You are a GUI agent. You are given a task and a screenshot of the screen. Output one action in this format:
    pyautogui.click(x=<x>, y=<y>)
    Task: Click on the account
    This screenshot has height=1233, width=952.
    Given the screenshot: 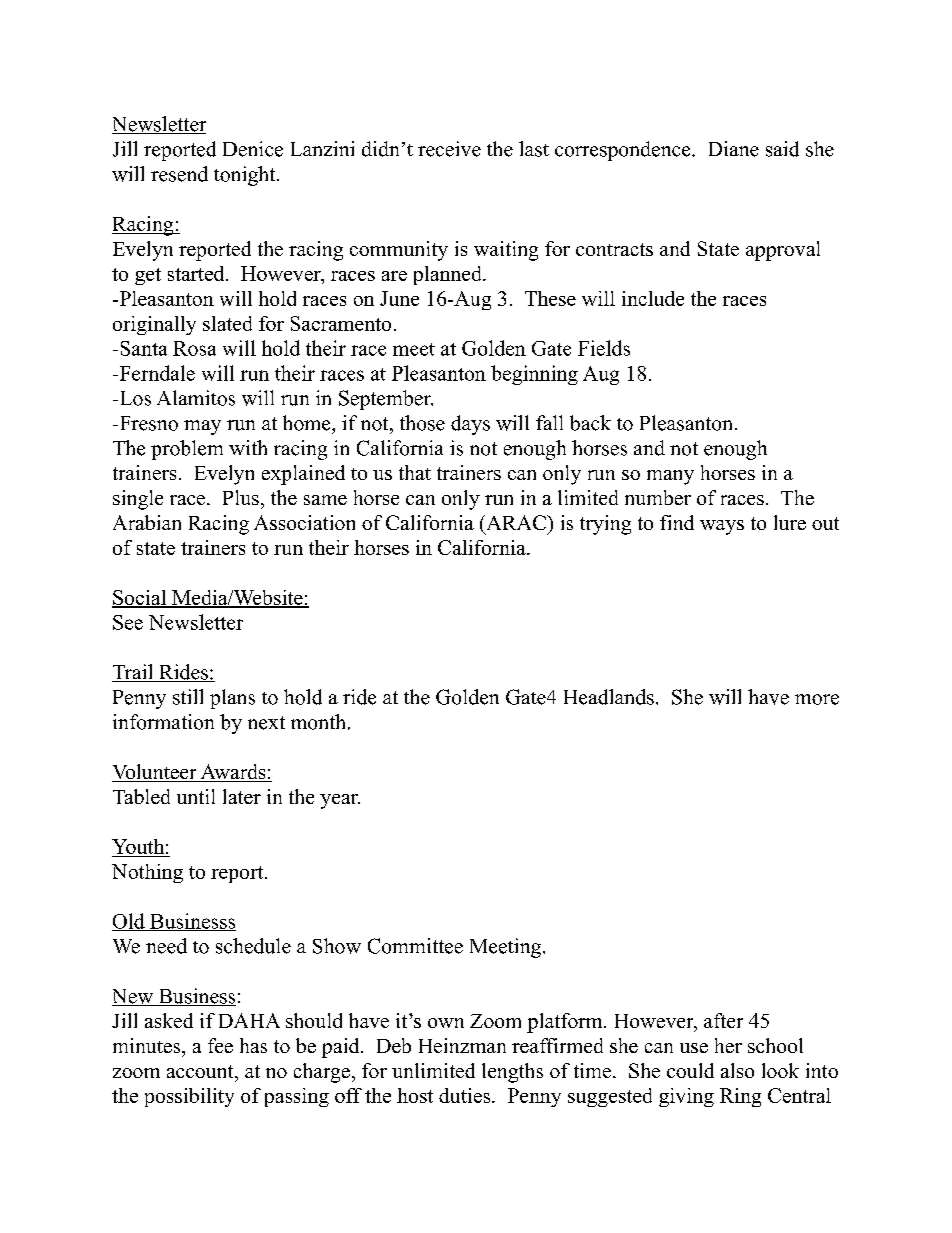 What is the action you would take?
    pyautogui.click(x=201, y=1071)
